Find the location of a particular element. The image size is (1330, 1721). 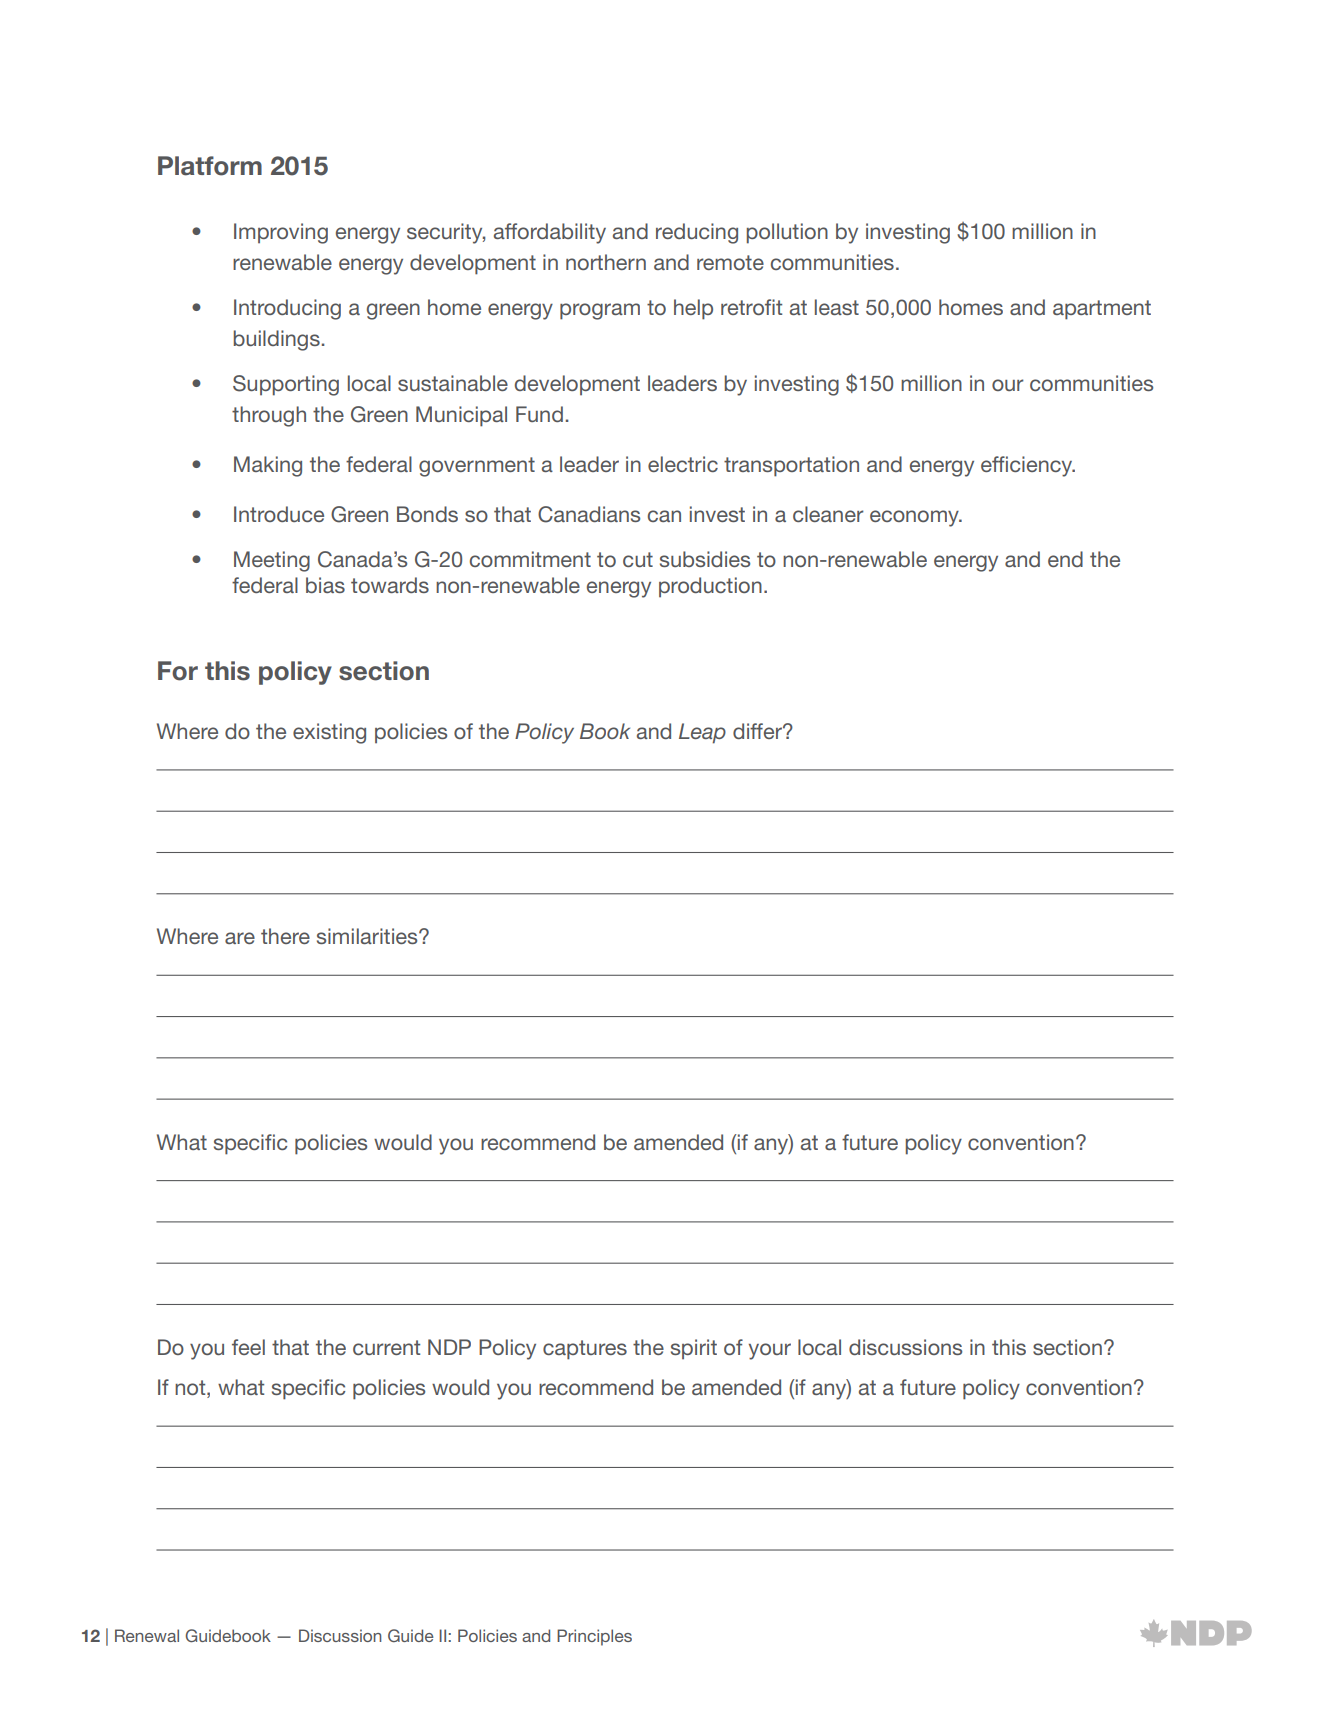

your is located at coordinates (770, 1351).
